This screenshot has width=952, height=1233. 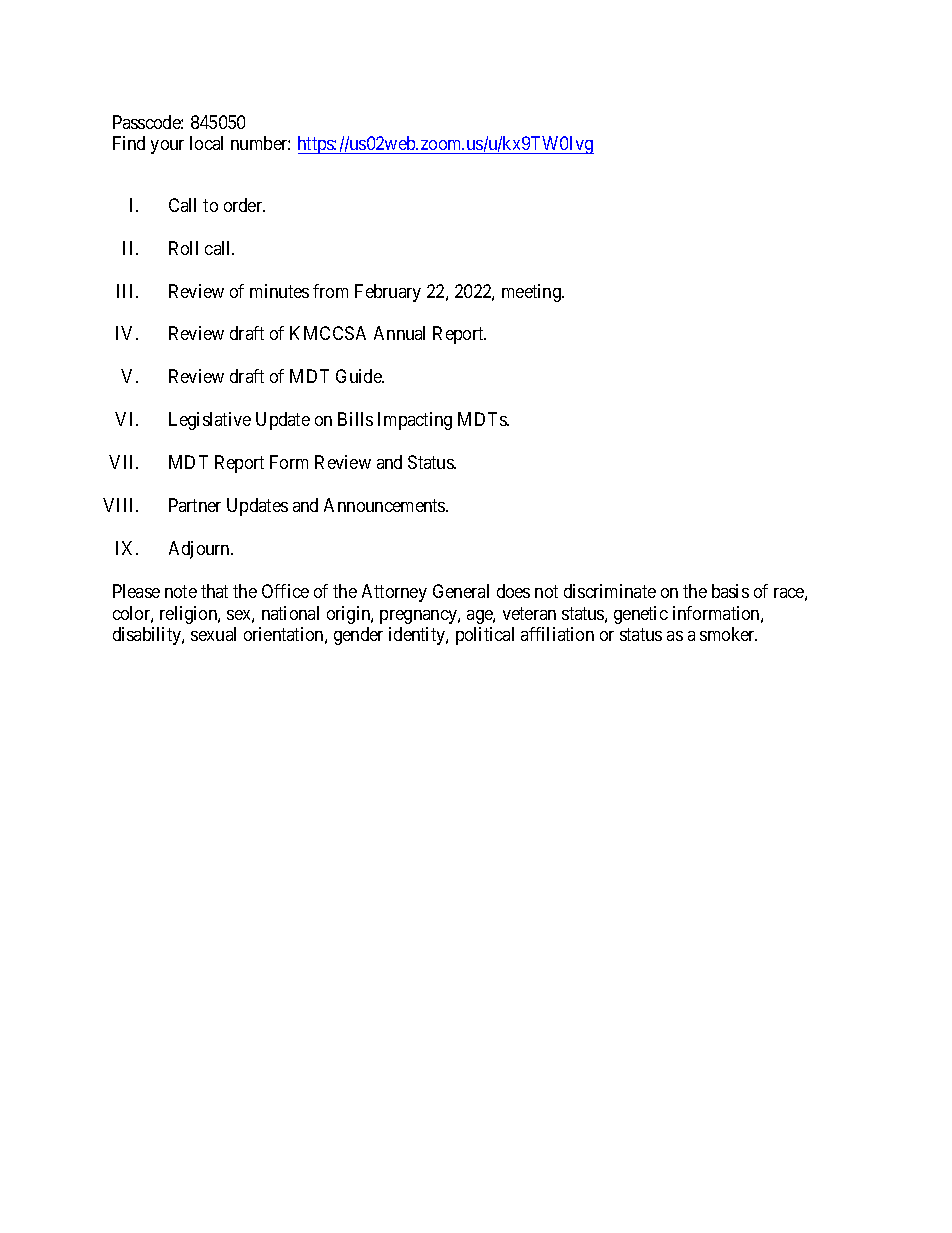 What do you see at coordinates (213, 634) in the screenshot?
I see `sexual` at bounding box center [213, 634].
